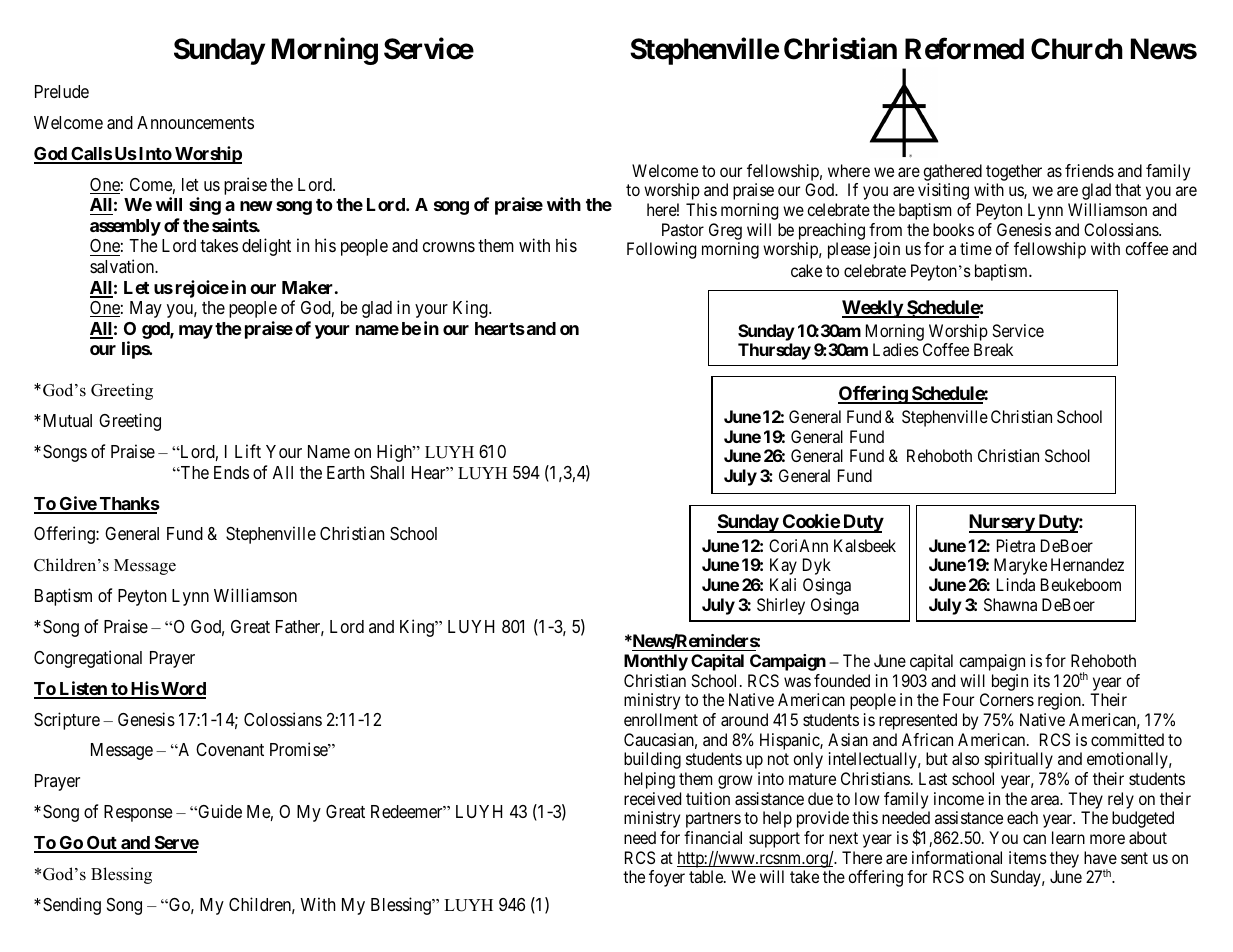 The image size is (1233, 952). What do you see at coordinates (964, 49) in the screenshot?
I see `Reformed` at bounding box center [964, 49].
